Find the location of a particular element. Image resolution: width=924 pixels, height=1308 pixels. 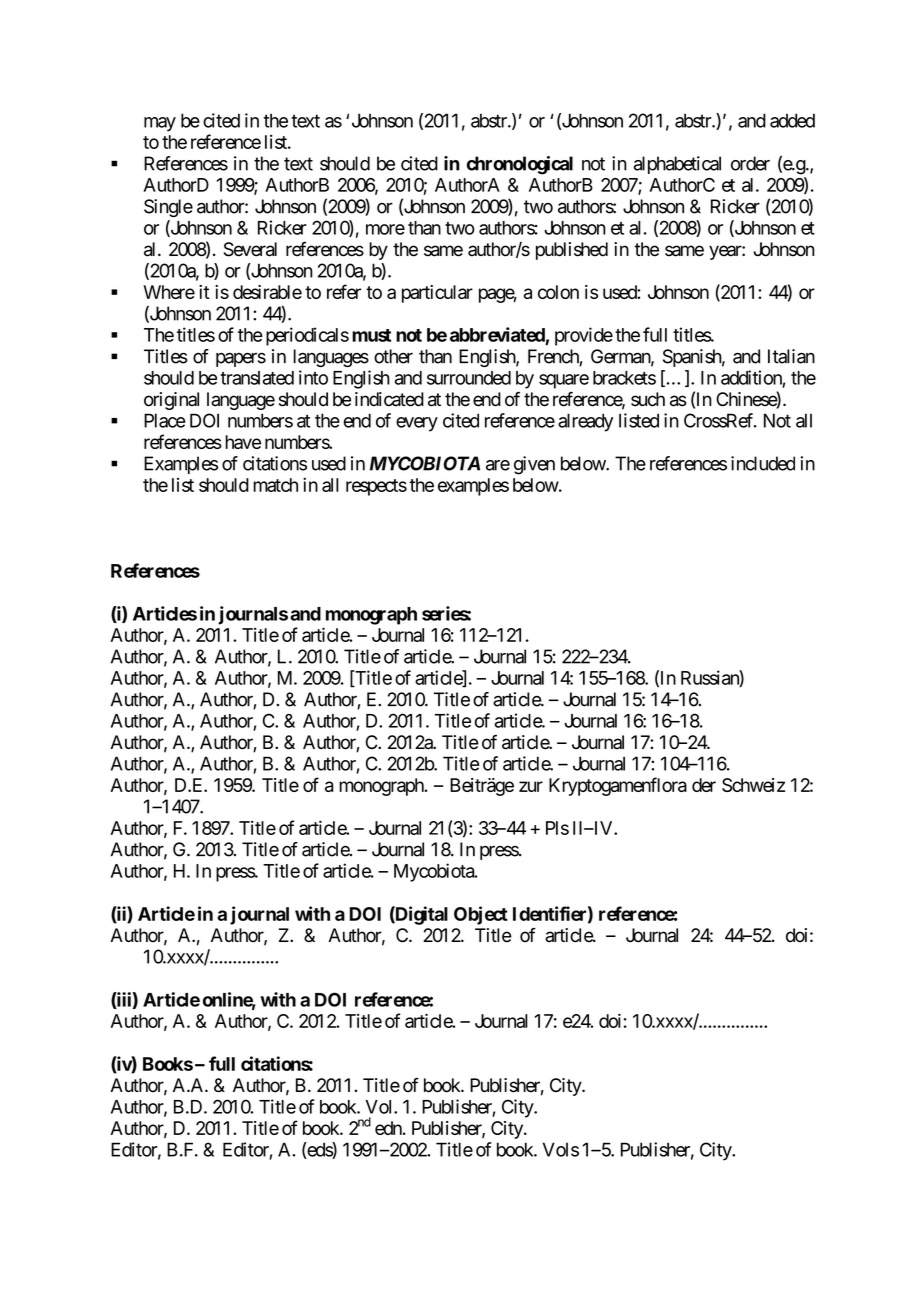

chronological is located at coordinates (520, 165).
